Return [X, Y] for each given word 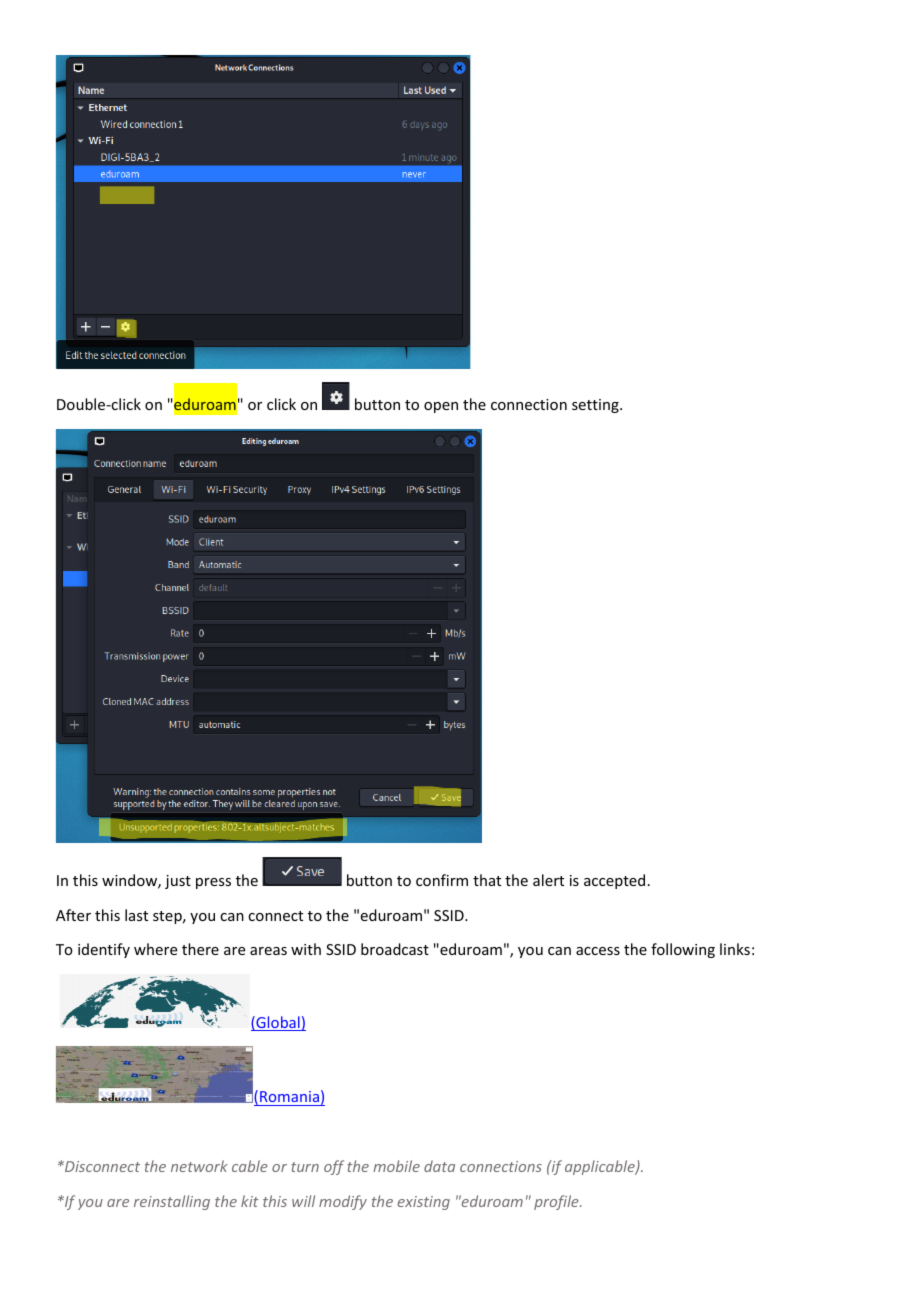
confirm [442, 880]
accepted [614, 881]
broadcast [395, 949]
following [683, 950]
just [178, 882]
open [441, 407]
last [136, 915]
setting [596, 406]
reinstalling [172, 1202]
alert [548, 880]
